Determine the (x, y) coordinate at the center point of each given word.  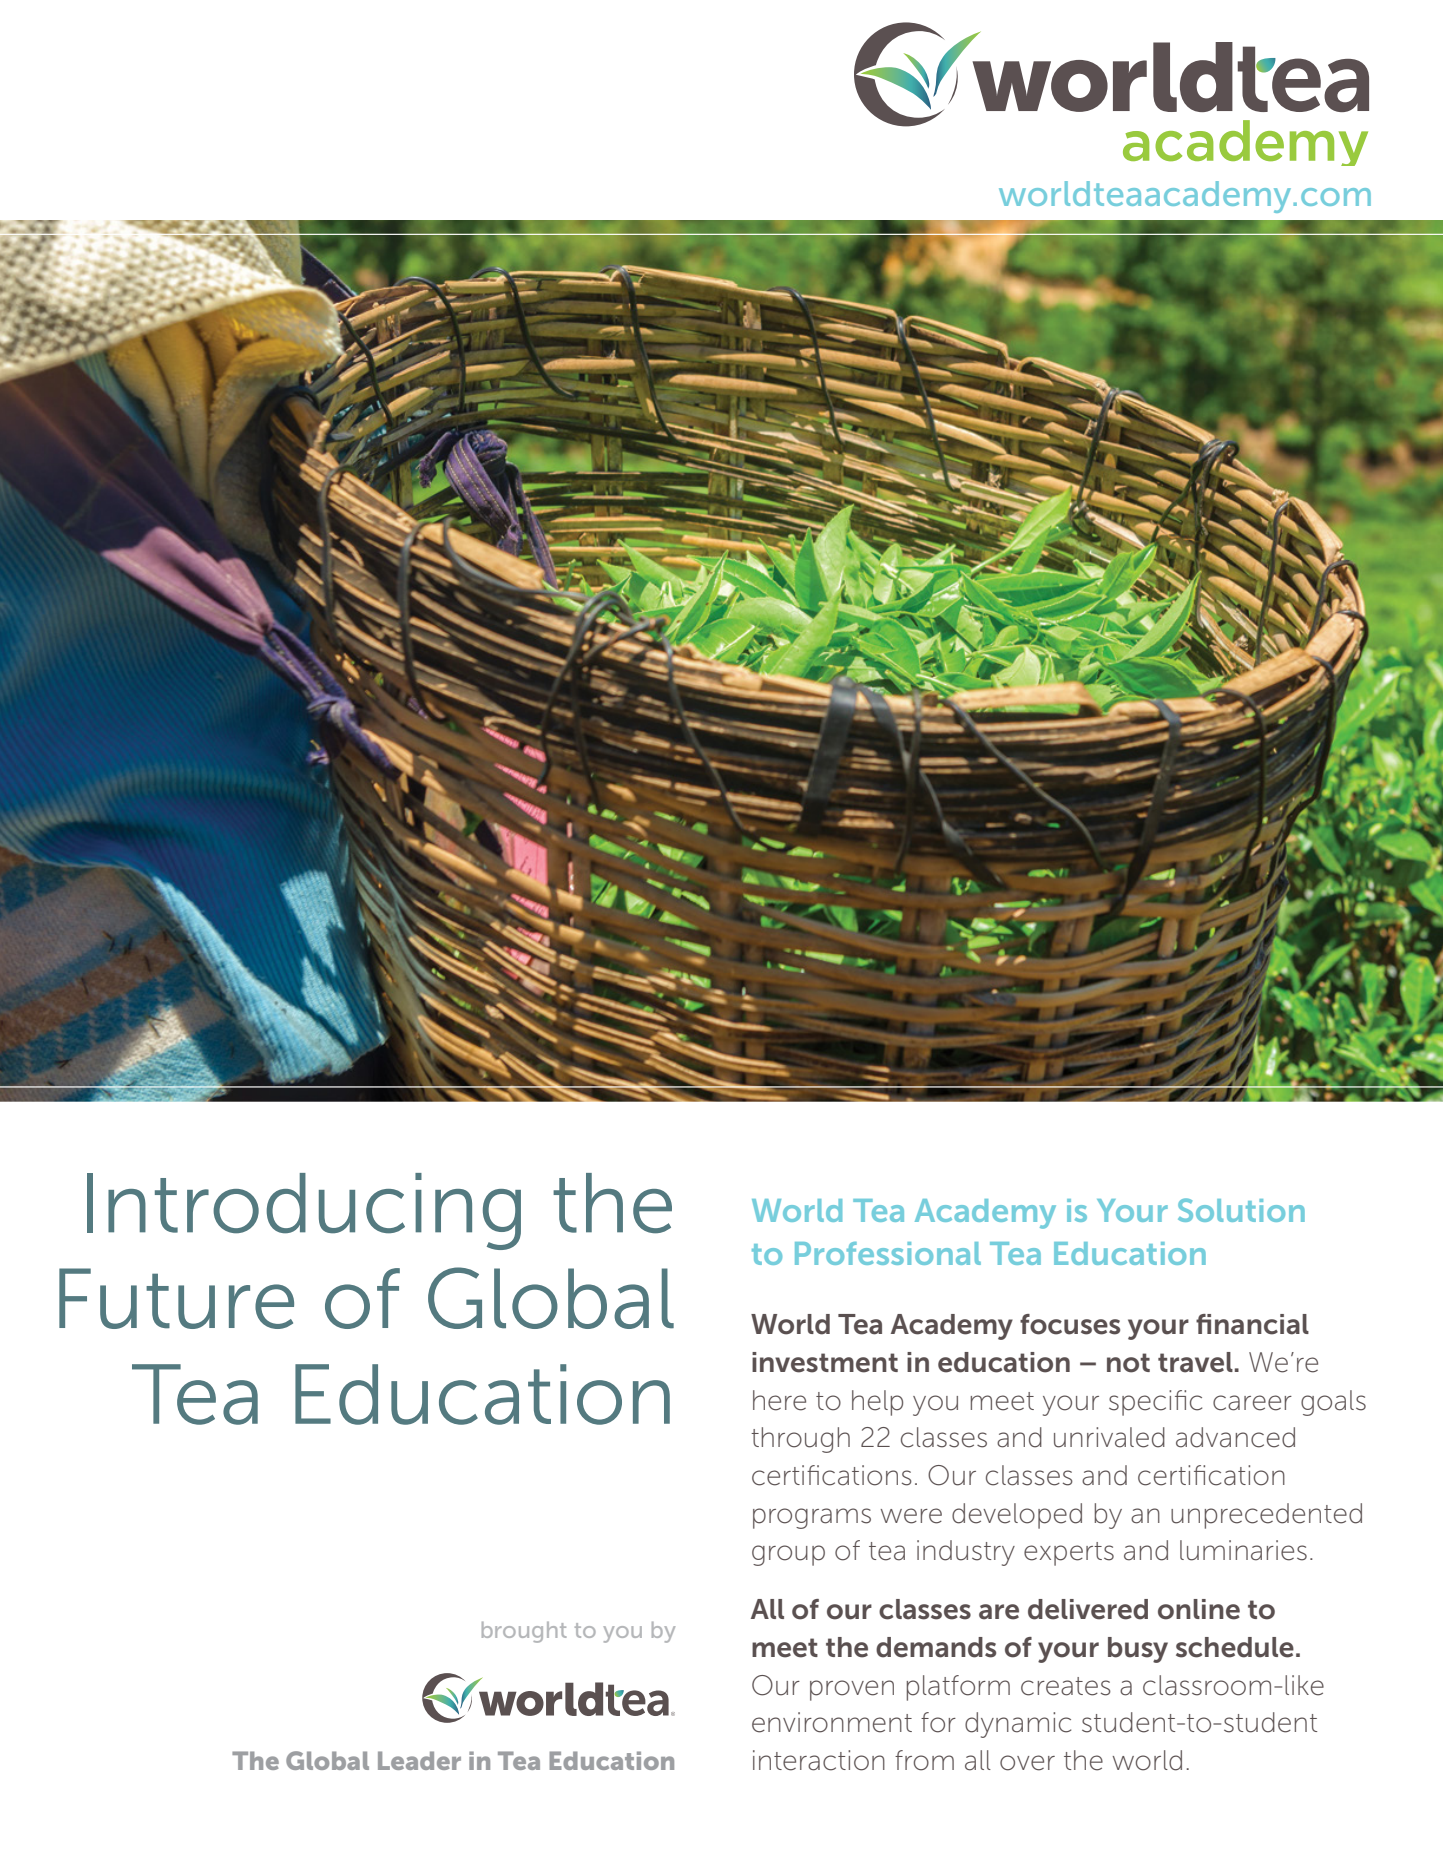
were (911, 1516)
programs (812, 1518)
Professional (888, 1253)
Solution (1241, 1210)
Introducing (304, 1211)
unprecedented (1266, 1516)
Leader (419, 1760)
